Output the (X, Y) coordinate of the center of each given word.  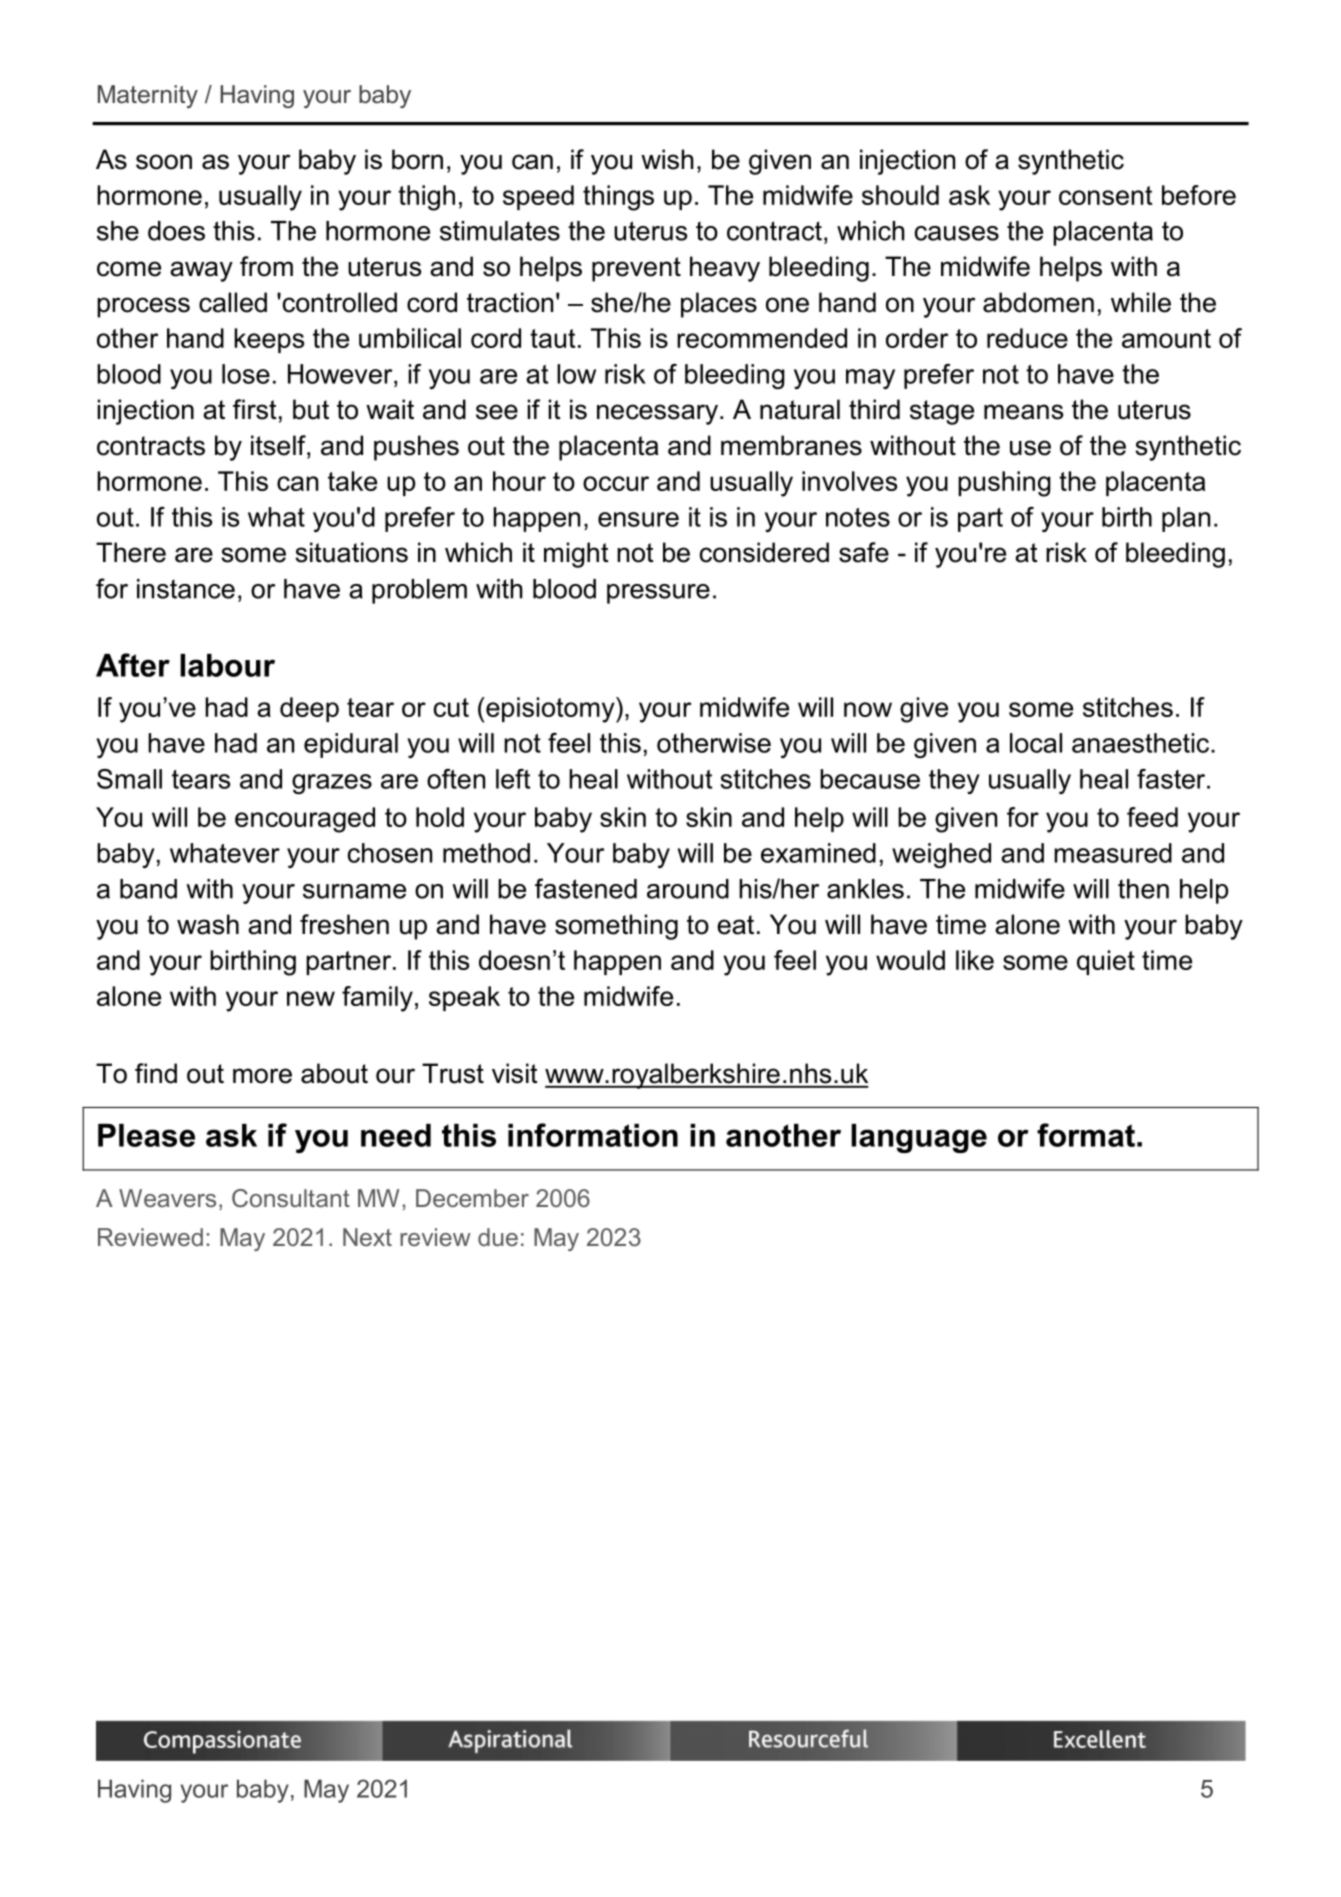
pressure (658, 594)
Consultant (291, 1198)
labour (227, 665)
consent (1105, 195)
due (498, 1237)
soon (164, 162)
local (1036, 743)
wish (667, 159)
